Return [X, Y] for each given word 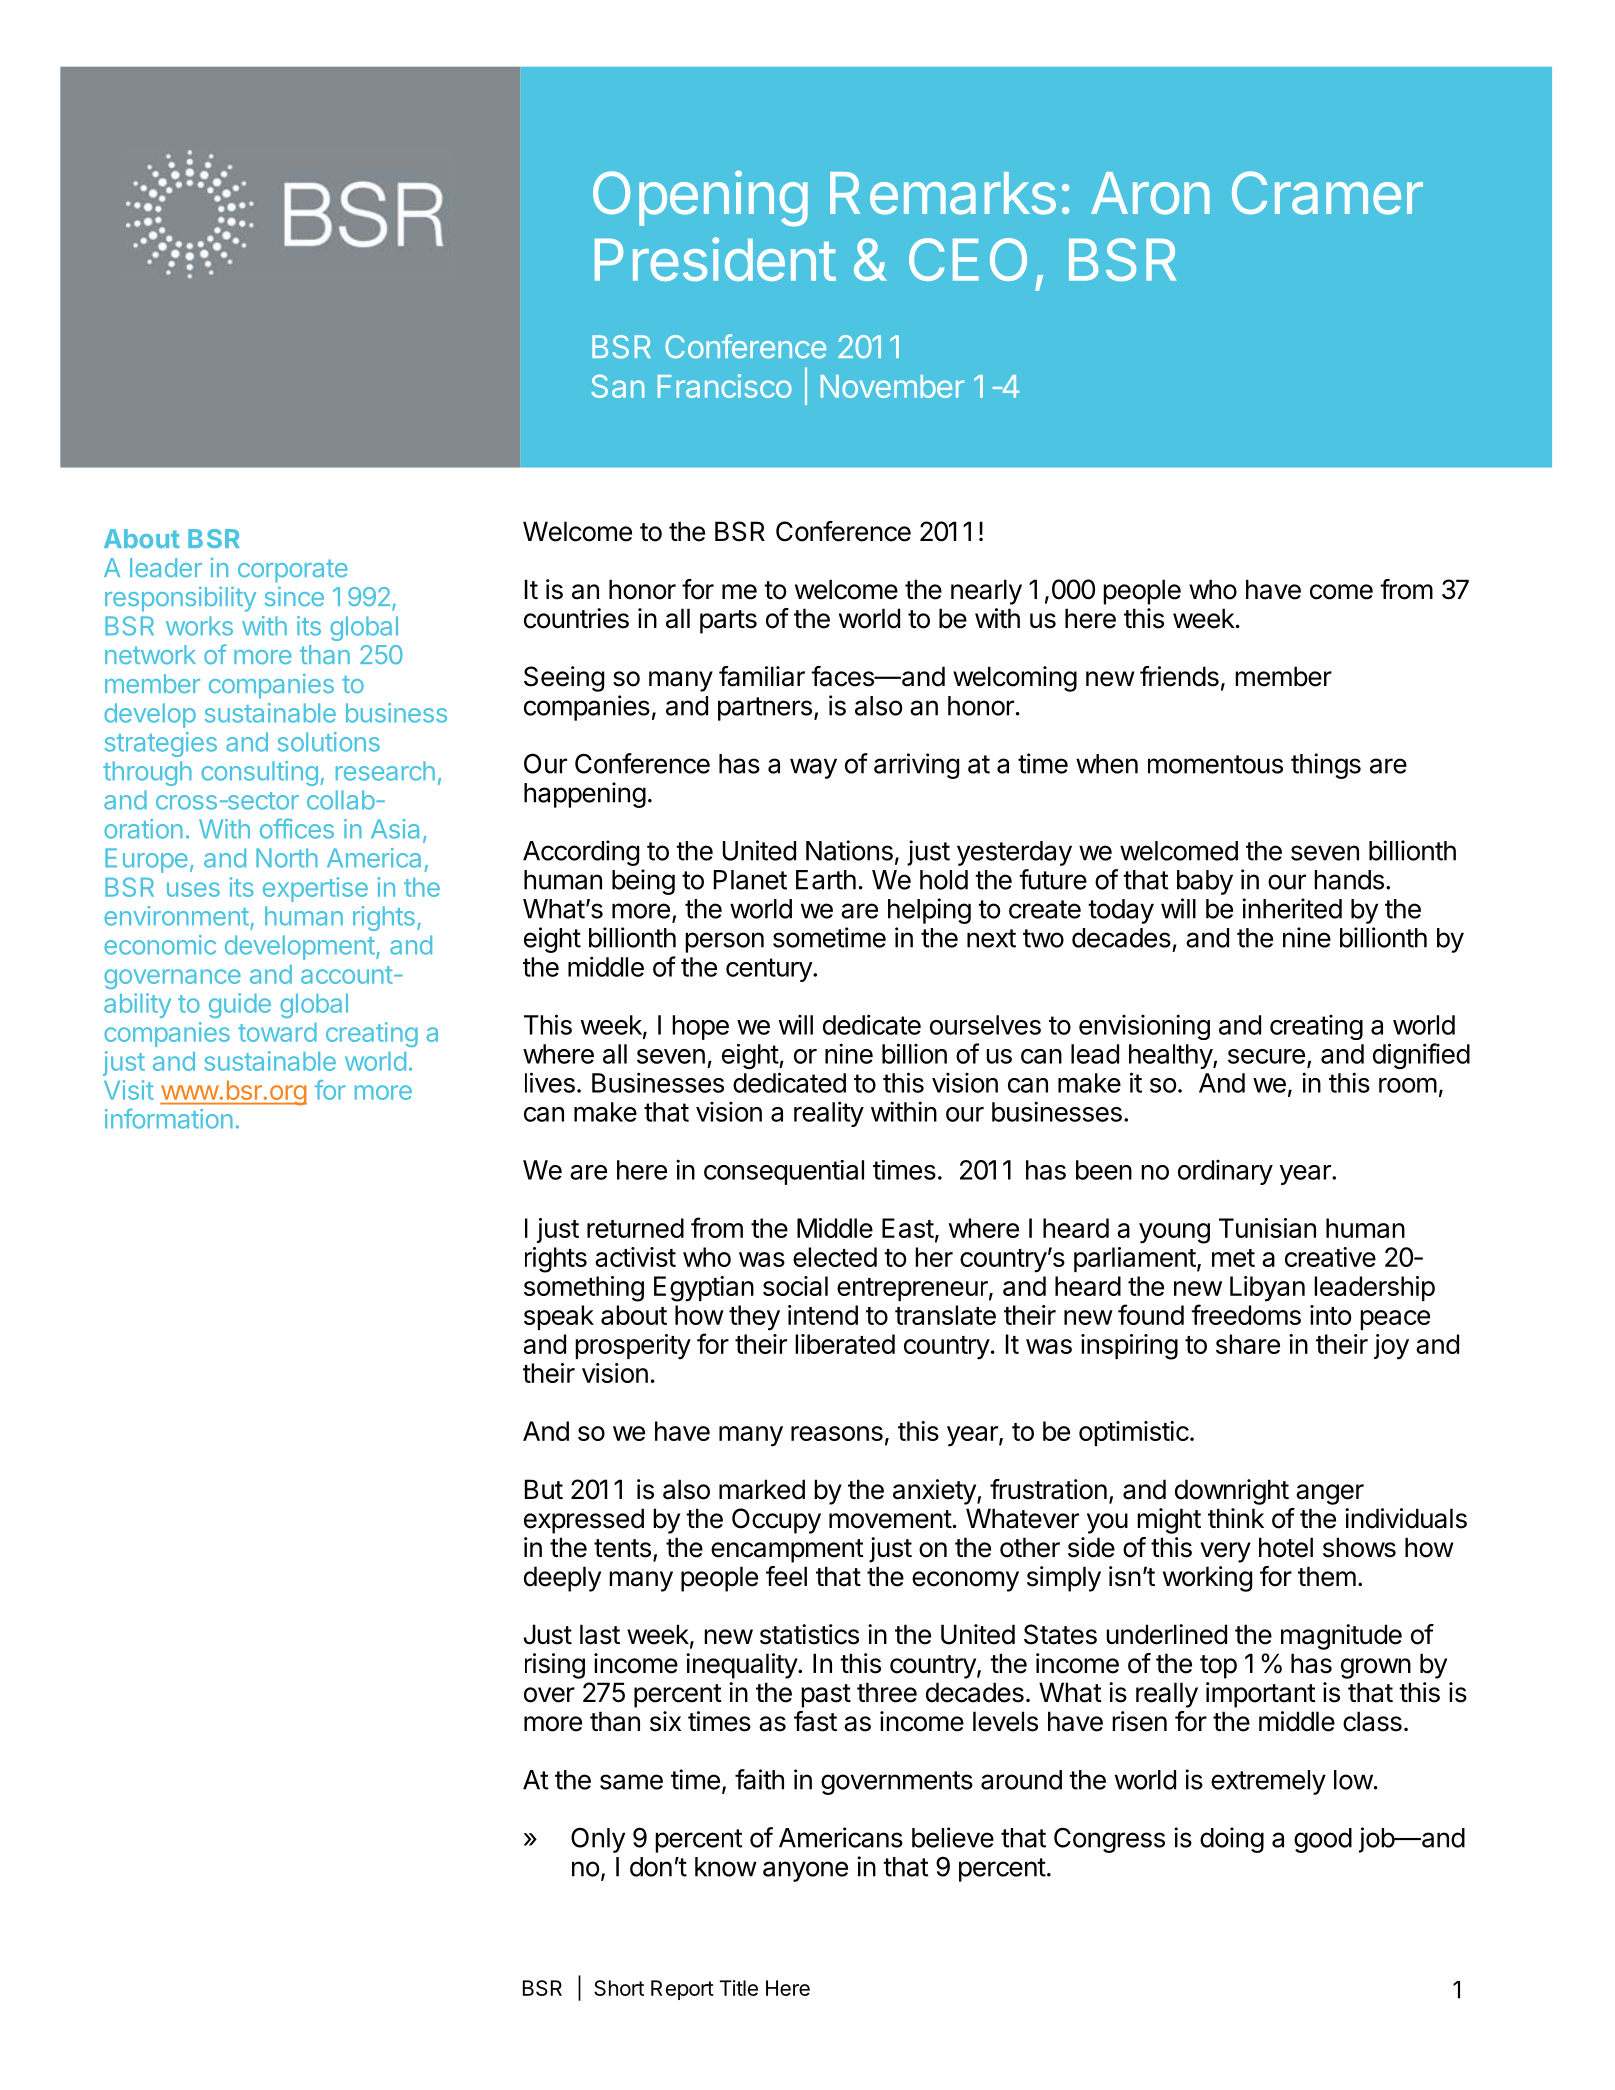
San [617, 386]
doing [1232, 1840]
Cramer [1327, 193]
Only [598, 1840]
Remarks [943, 193]
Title [738, 1988]
